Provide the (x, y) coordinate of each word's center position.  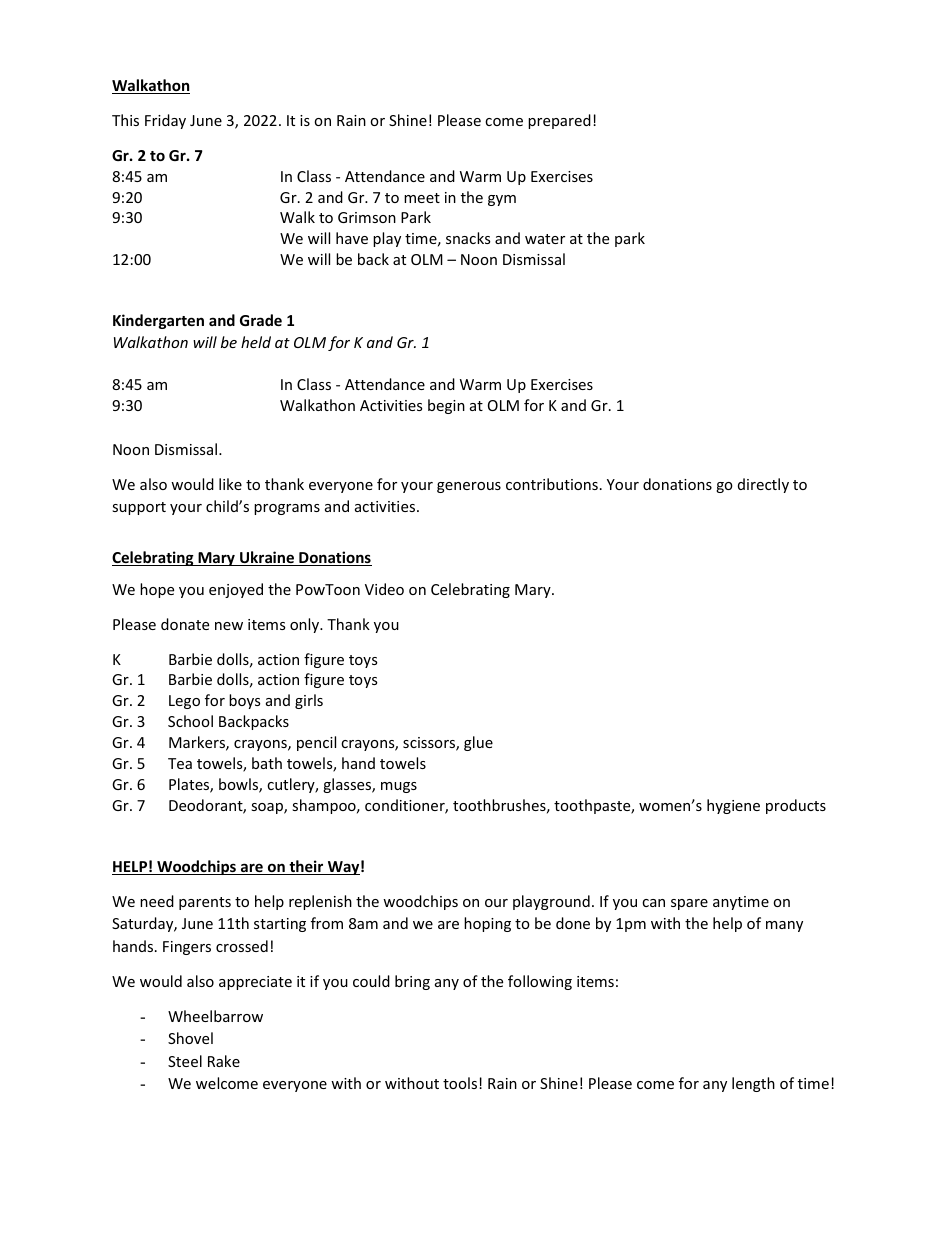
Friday (165, 121)
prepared (559, 121)
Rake (224, 1061)
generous (469, 487)
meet (422, 198)
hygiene (733, 806)
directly (763, 485)
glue (478, 743)
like (230, 484)
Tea (180, 763)
